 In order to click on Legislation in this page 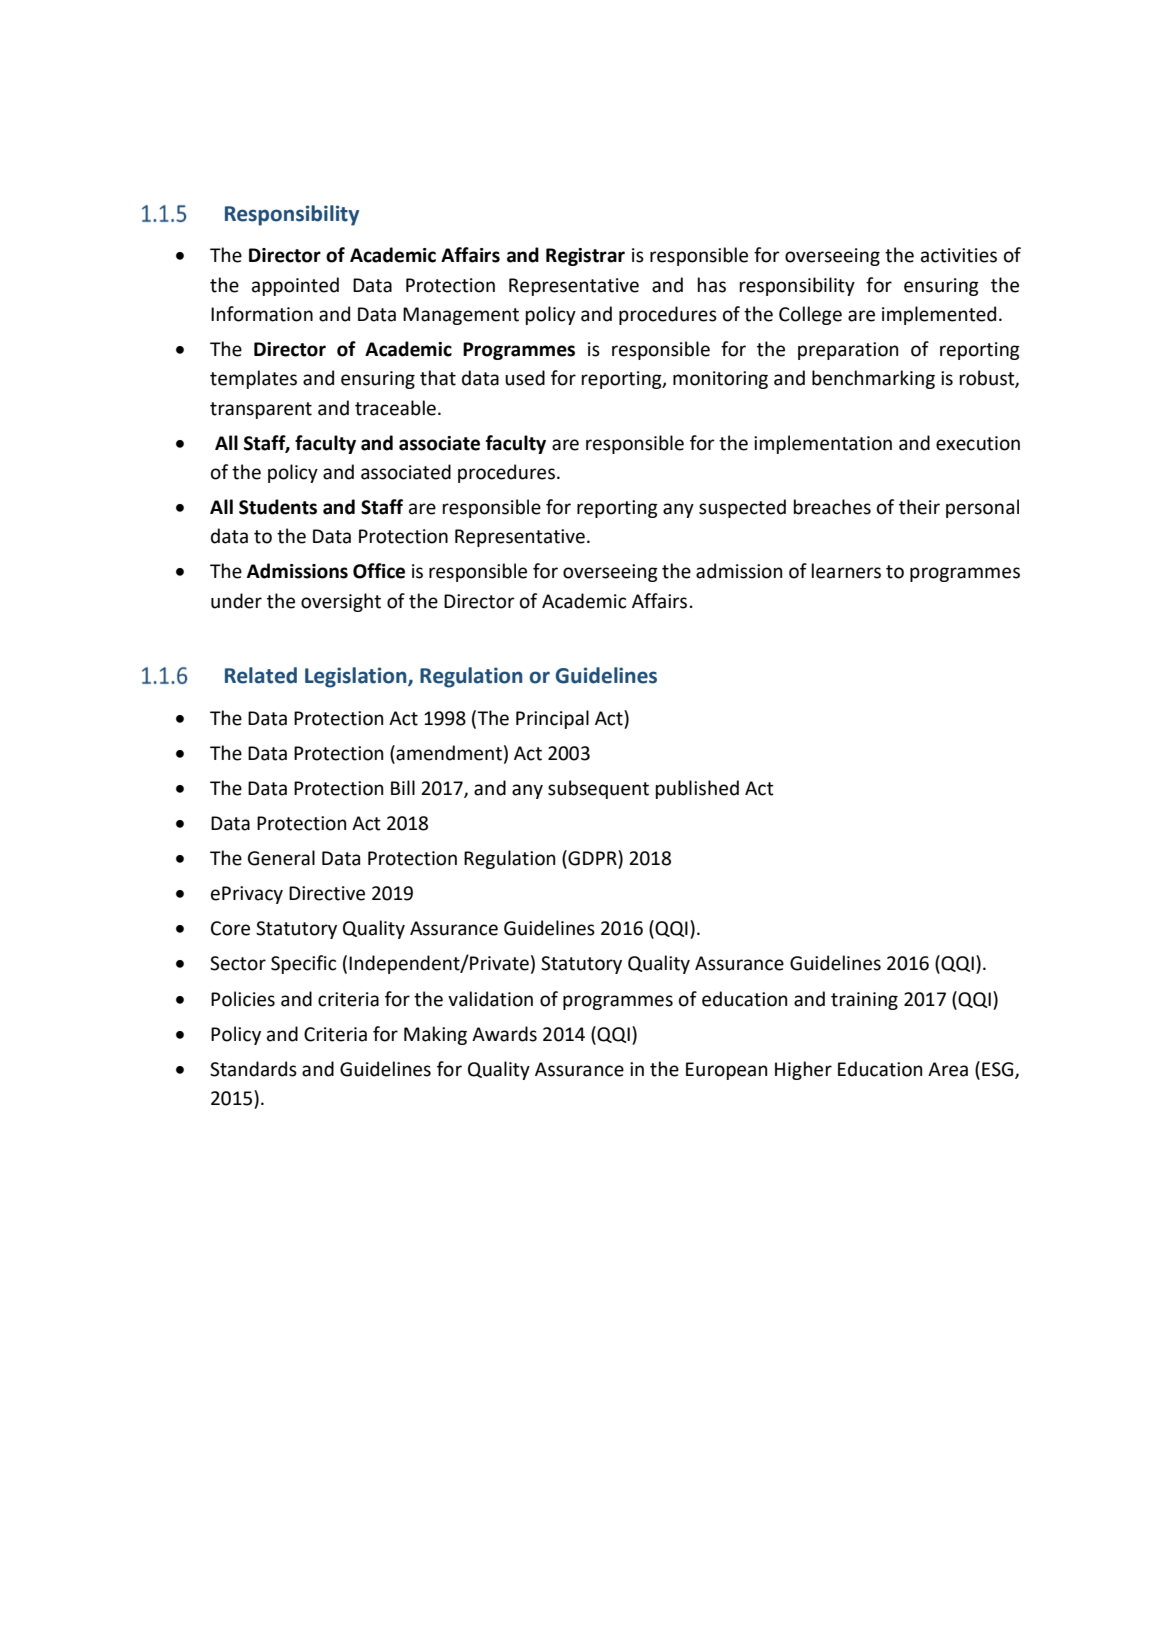, I will do `click(357, 677)`.
